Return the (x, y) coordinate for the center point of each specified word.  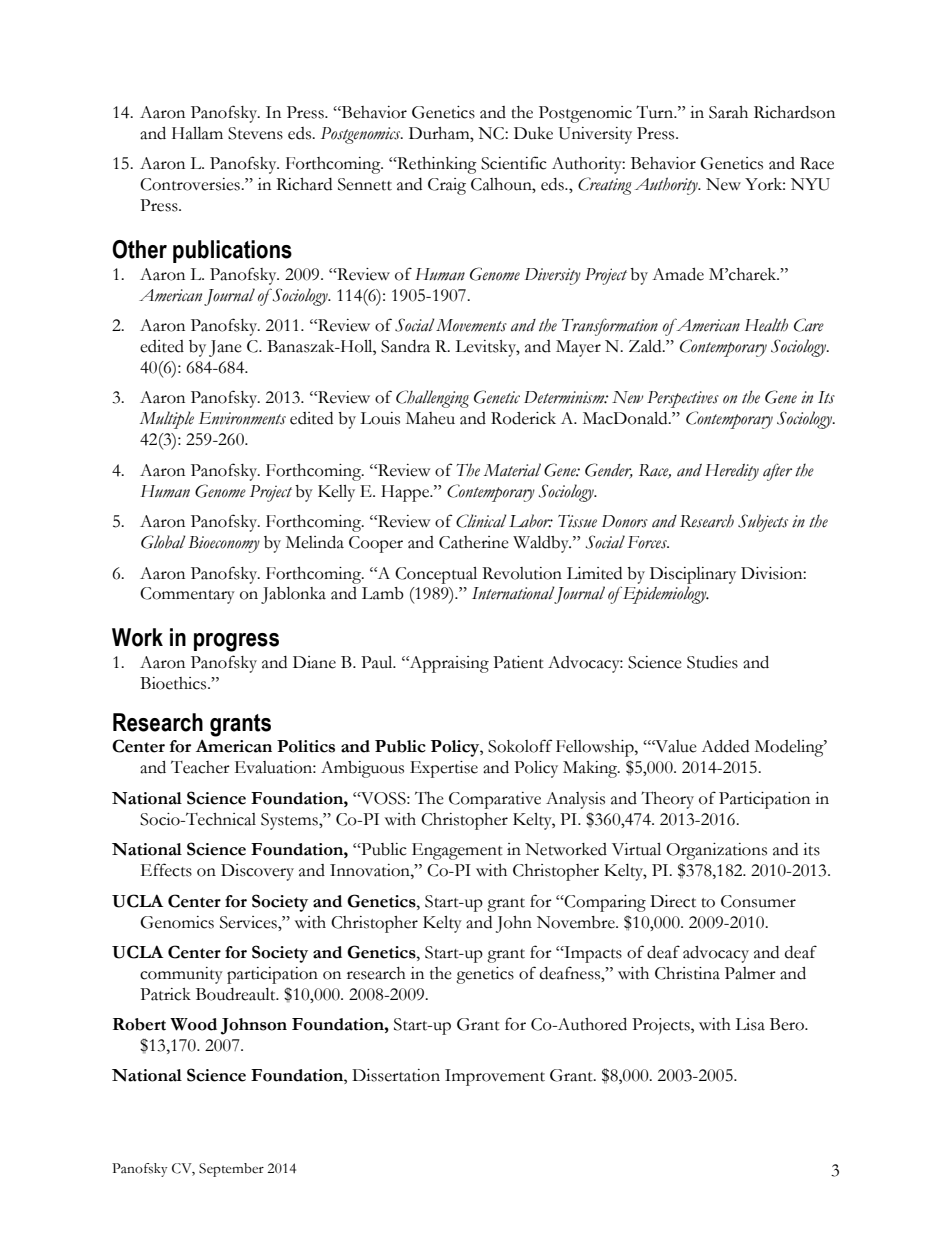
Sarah (728, 112)
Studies (712, 662)
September (231, 1170)
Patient (518, 662)
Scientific (514, 163)
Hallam (197, 133)
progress (236, 642)
